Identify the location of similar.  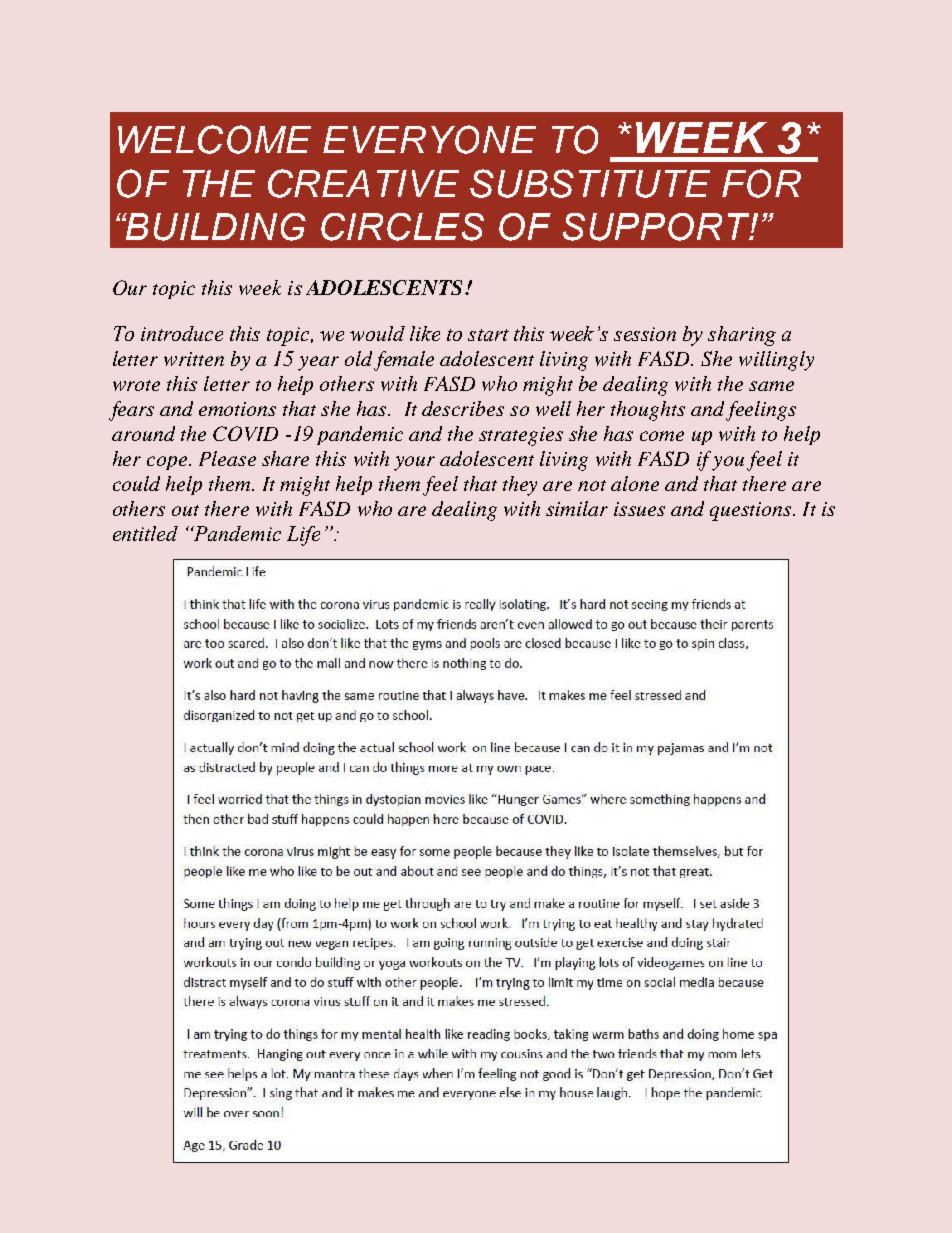
(577, 508).
